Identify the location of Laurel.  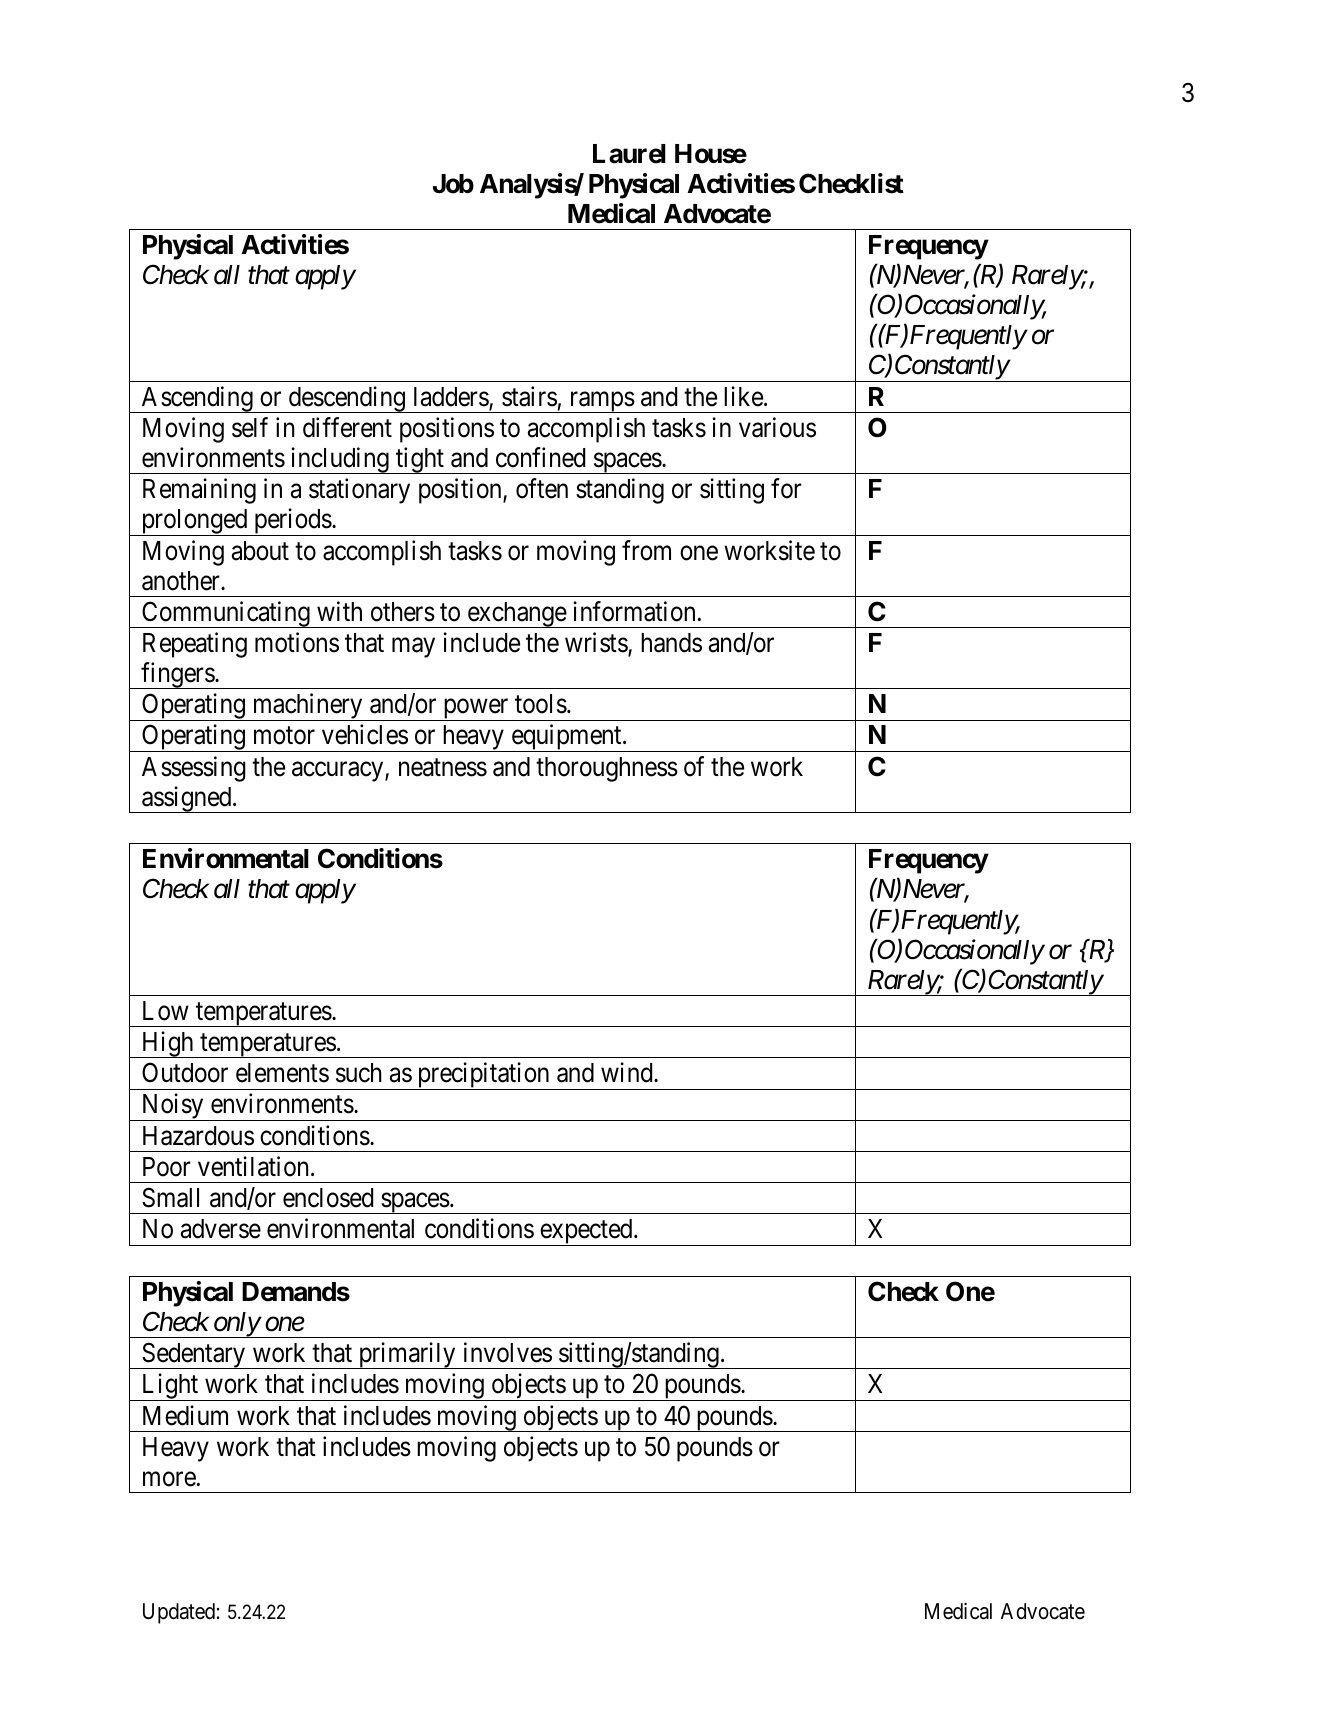
(629, 154).
